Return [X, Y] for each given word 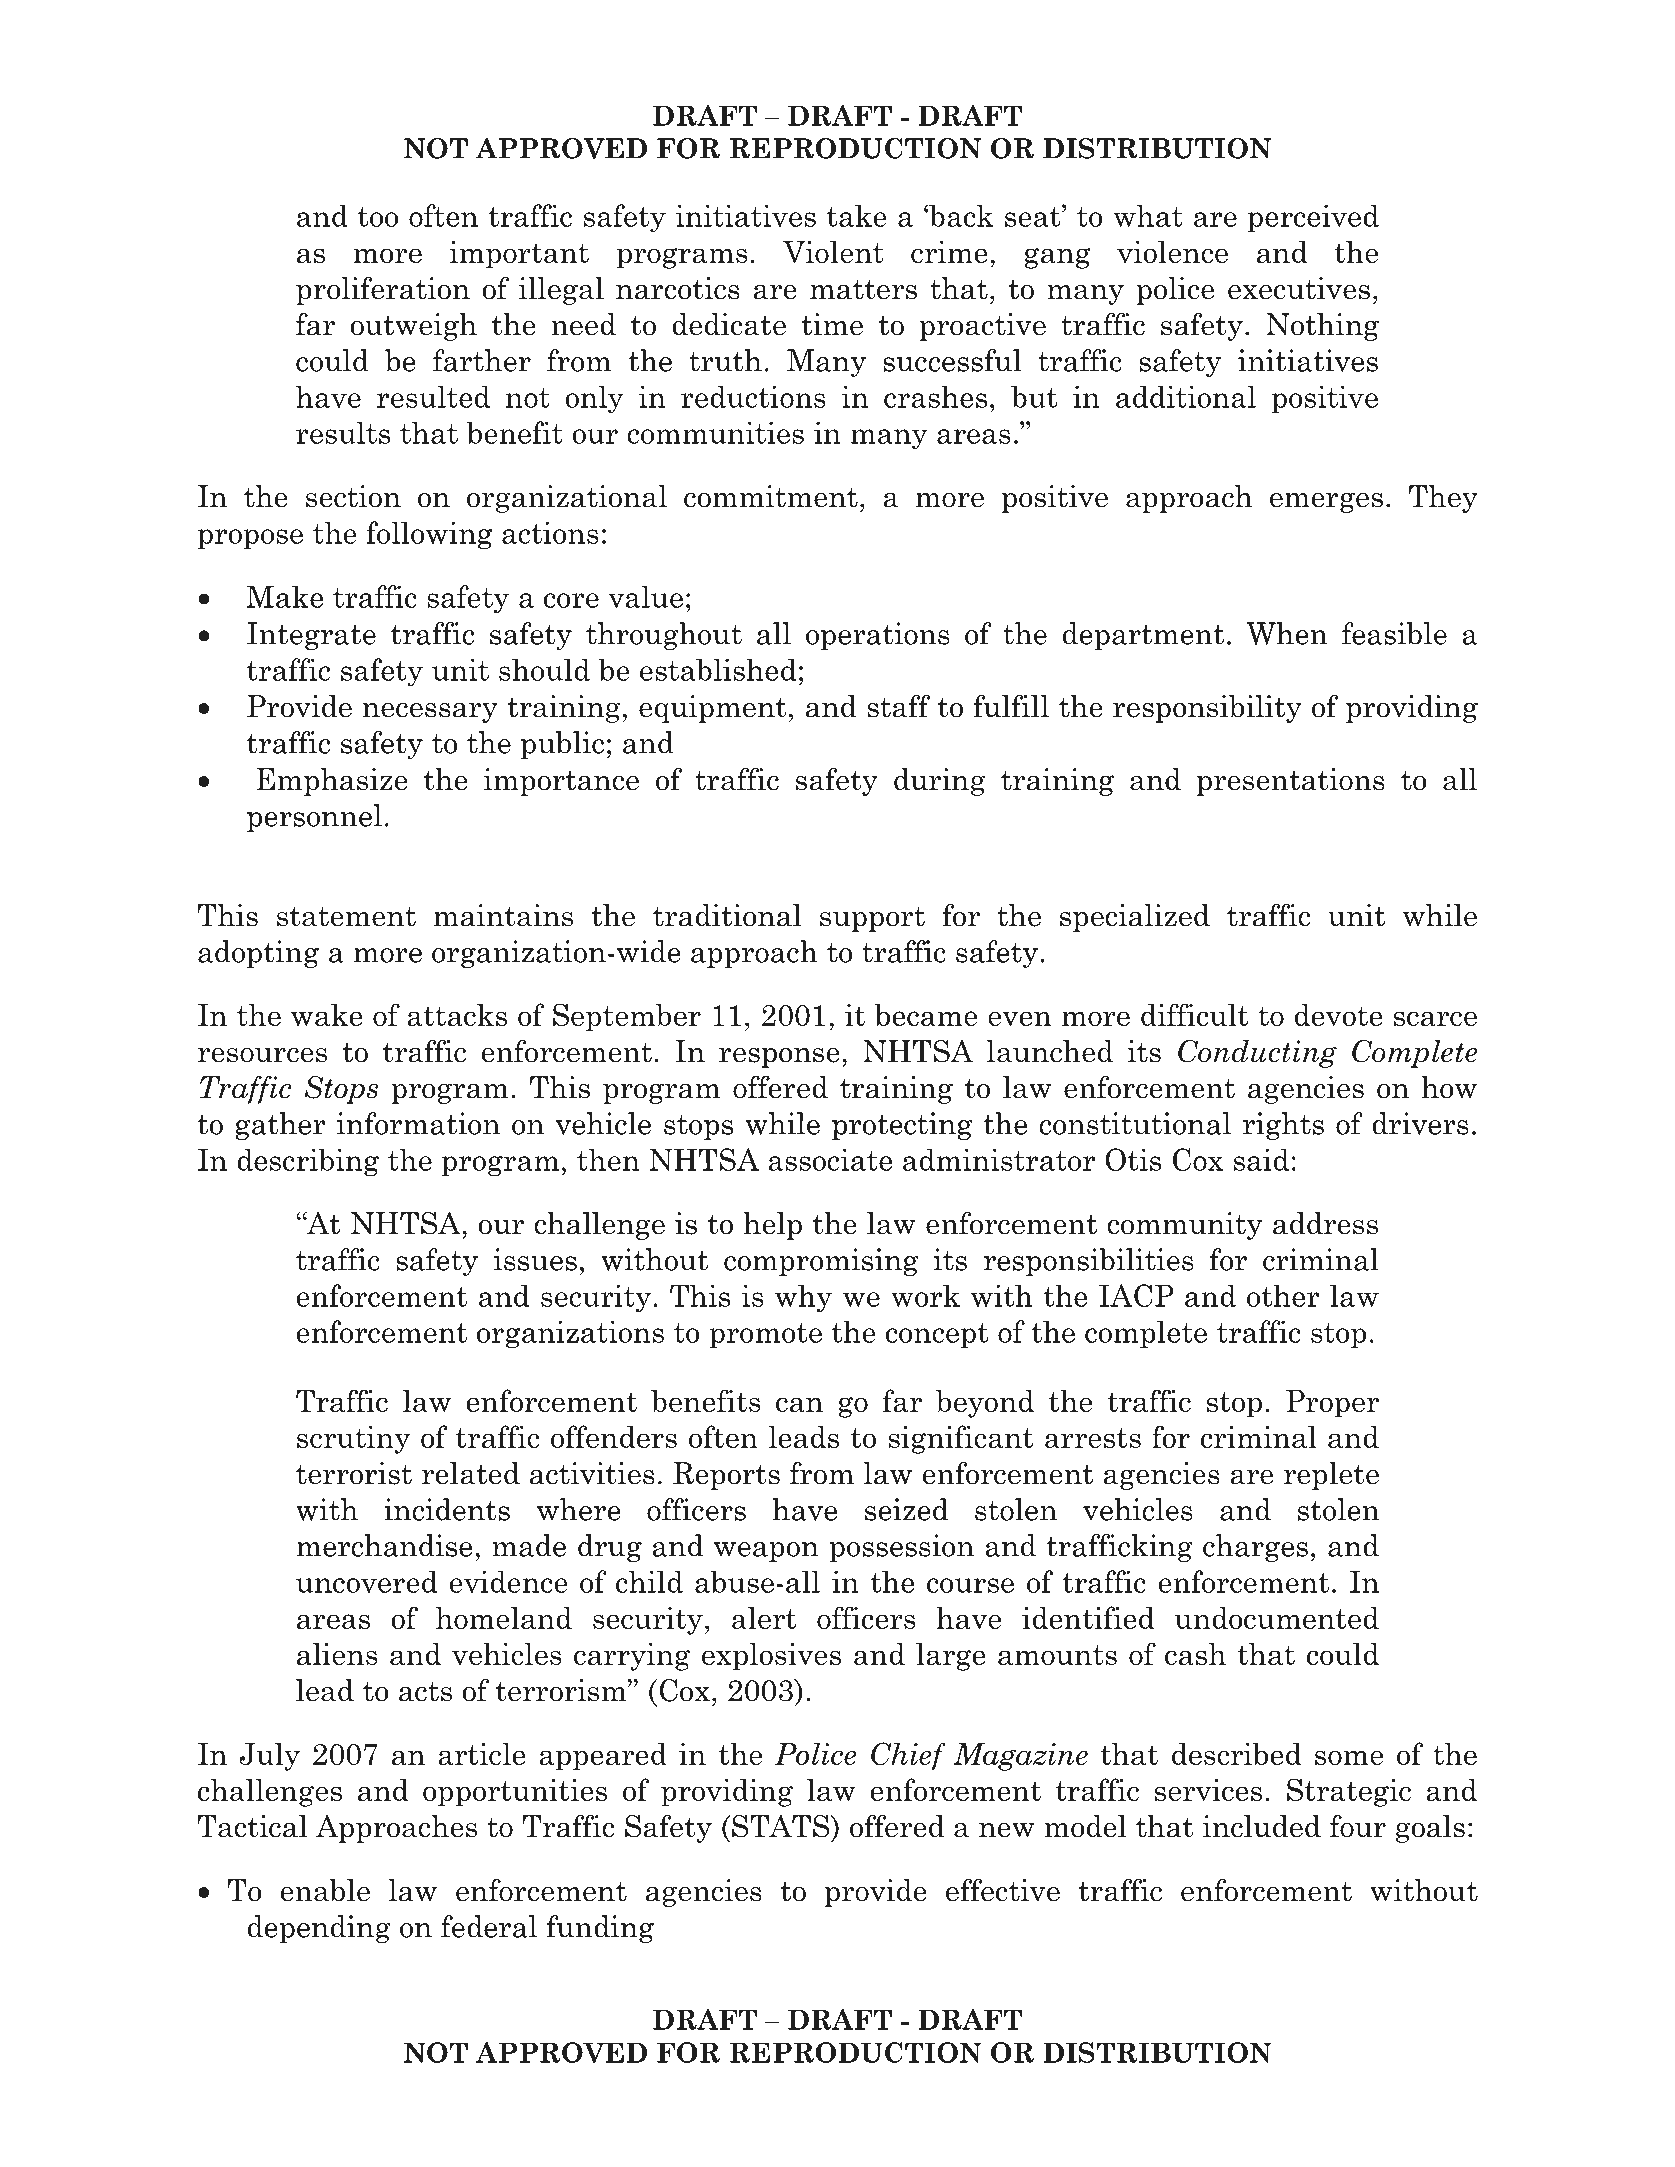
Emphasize [332, 782]
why [803, 1298]
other [1283, 1295]
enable [325, 1890]
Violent [833, 252]
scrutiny [353, 1440]
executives [1299, 288]
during [940, 782]
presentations [1290, 782]
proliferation [383, 290]
